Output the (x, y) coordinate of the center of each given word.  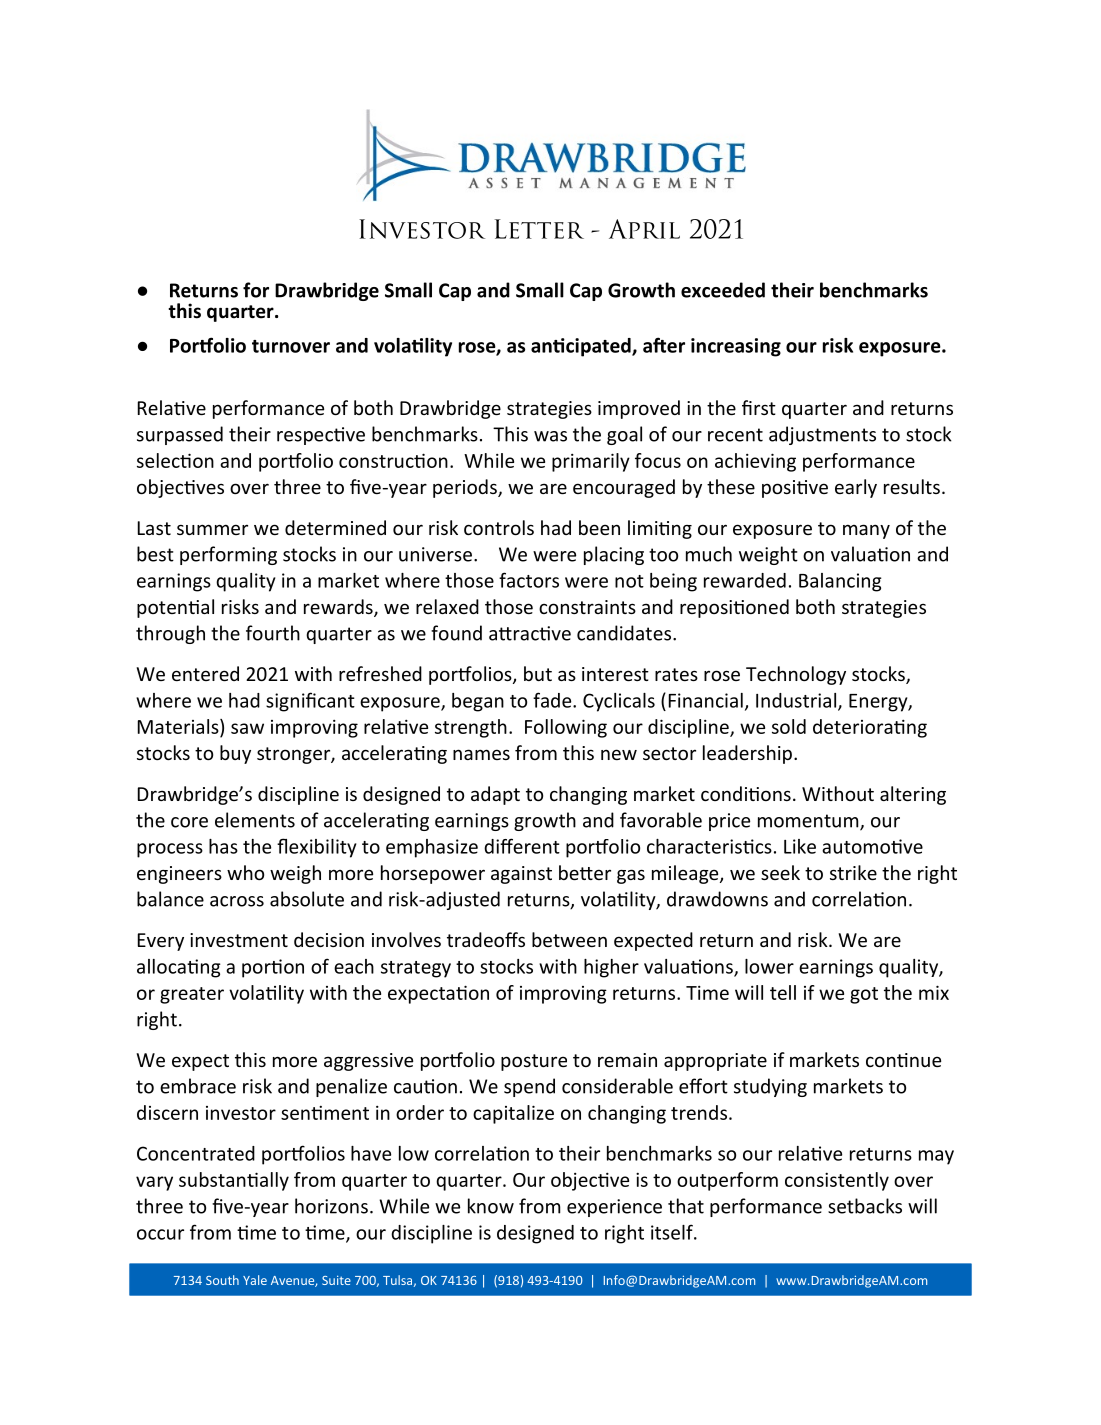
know (491, 1206)
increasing (736, 347)
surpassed (180, 435)
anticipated (582, 347)
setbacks (865, 1206)
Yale (255, 1280)
